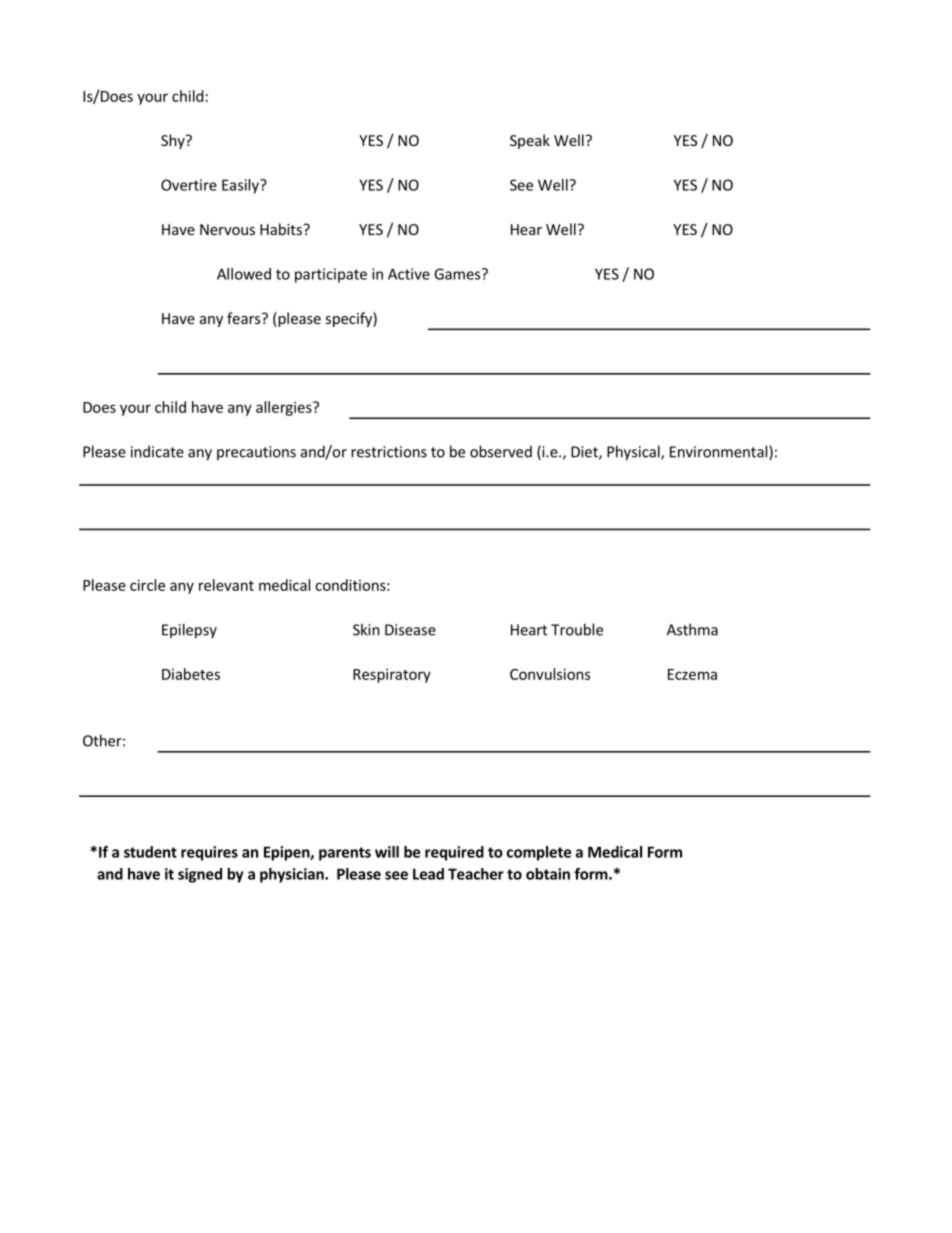  I want to click on Speak, so click(530, 141).
